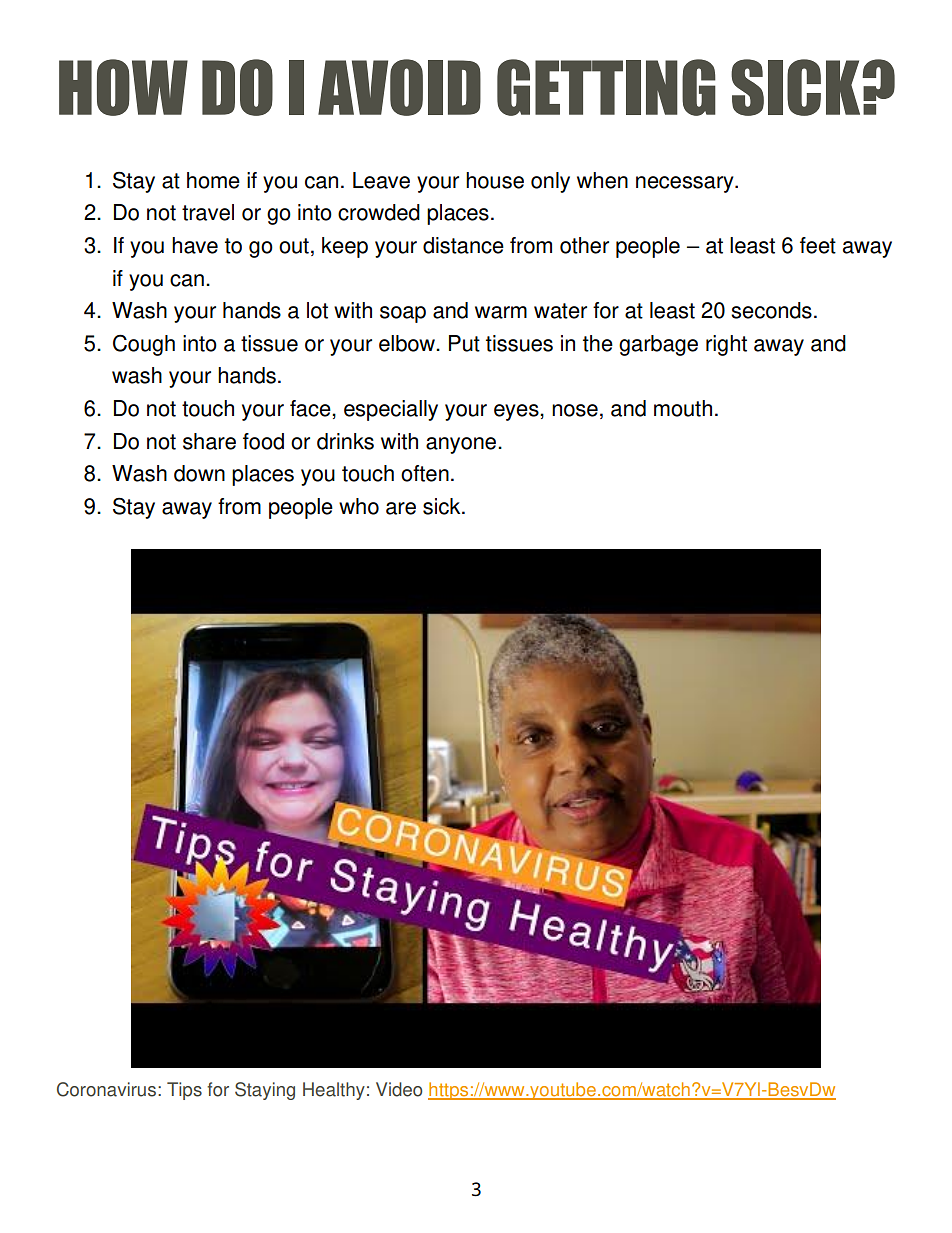 The image size is (952, 1233). I want to click on necessary, so click(686, 184).
